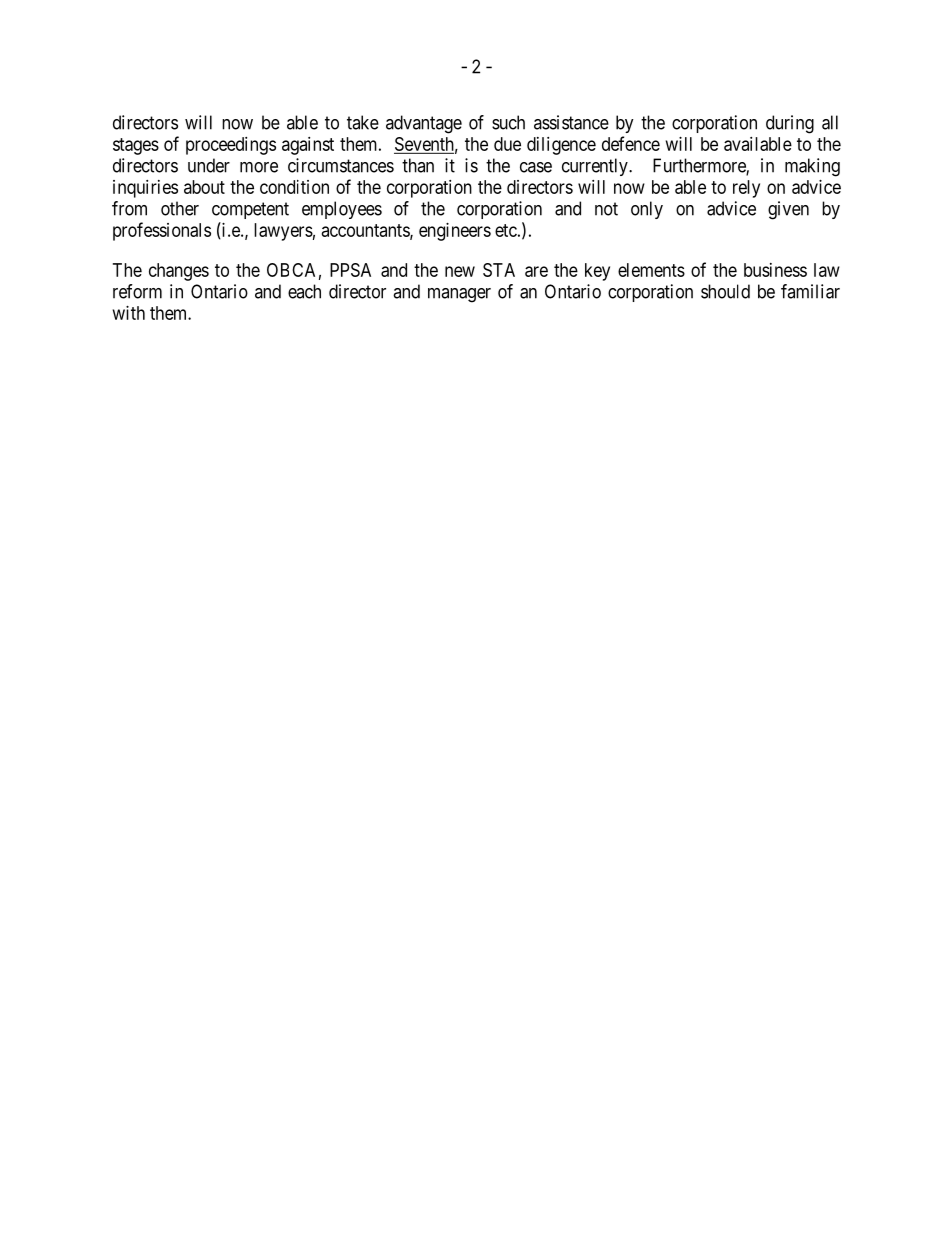 The height and width of the image is (1233, 952). Describe the element at coordinates (250, 210) in the image. I see `competent` at that location.
